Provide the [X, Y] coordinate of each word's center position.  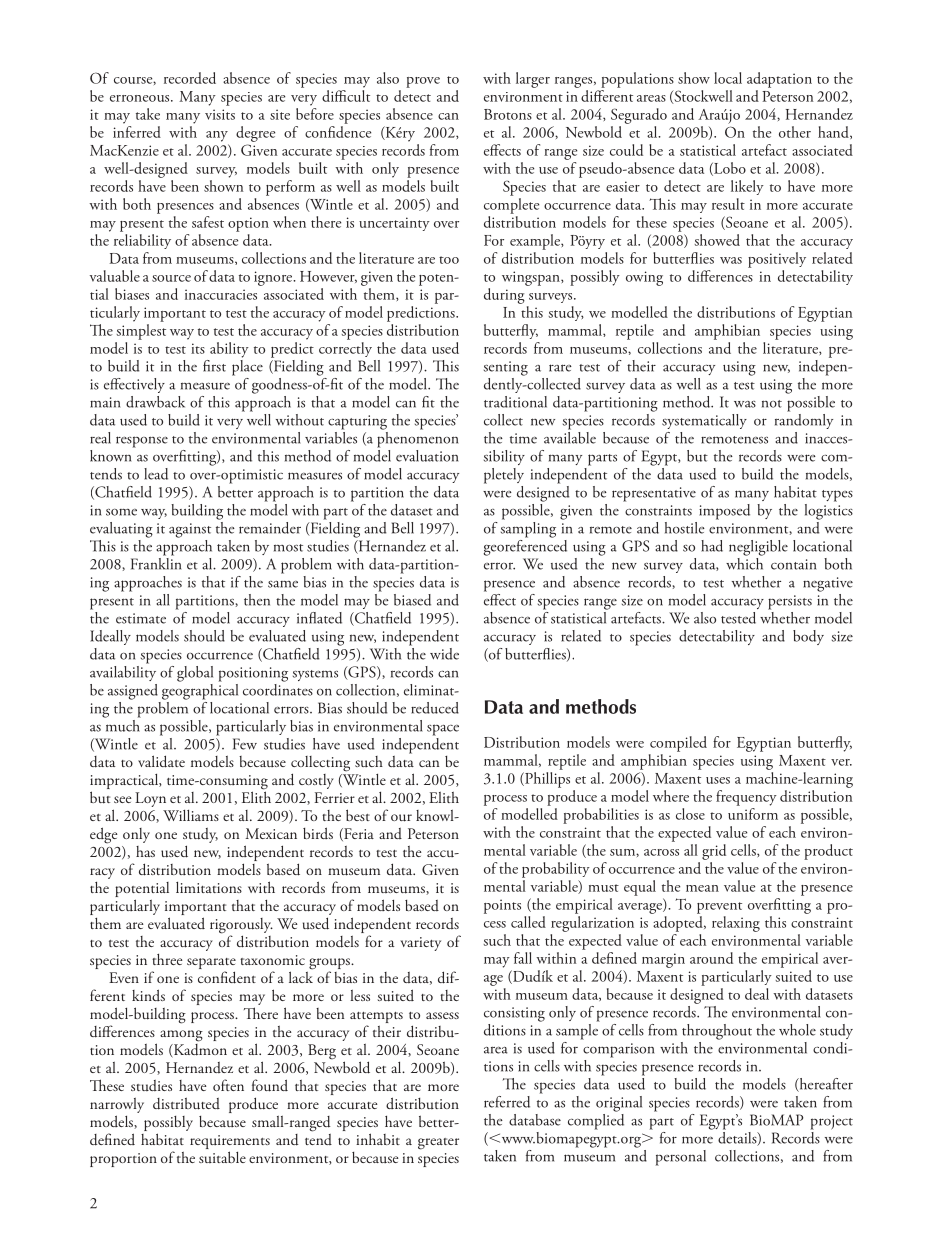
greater [438, 1144]
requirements [230, 1142]
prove [423, 82]
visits [220, 114]
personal [681, 1158]
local [728, 78]
